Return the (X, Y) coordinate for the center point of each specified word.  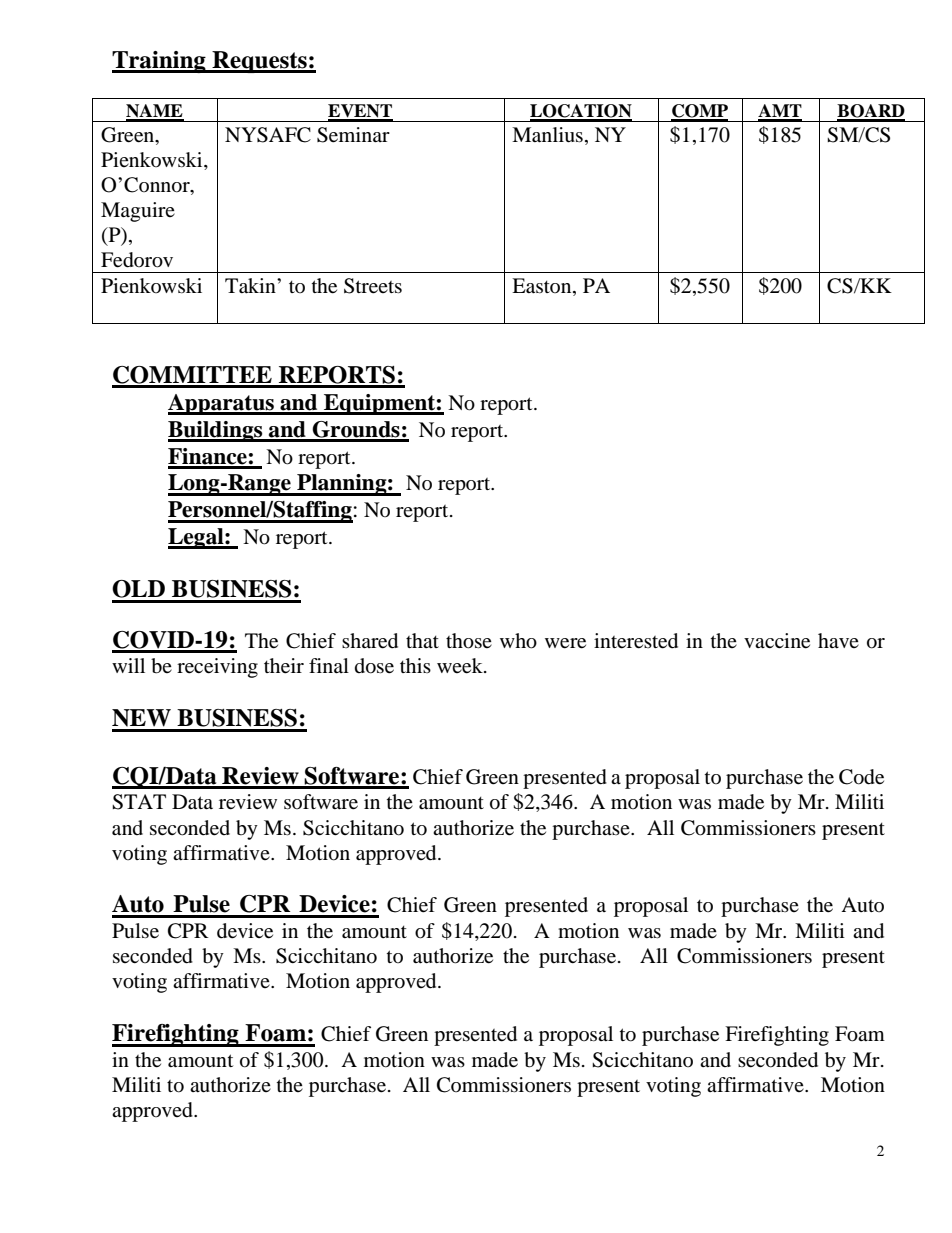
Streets (373, 286)
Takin (251, 286)
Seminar (353, 135)
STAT (139, 802)
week (461, 666)
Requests (259, 62)
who (518, 641)
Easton (543, 287)
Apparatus (222, 404)
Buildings (216, 431)
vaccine (777, 641)
